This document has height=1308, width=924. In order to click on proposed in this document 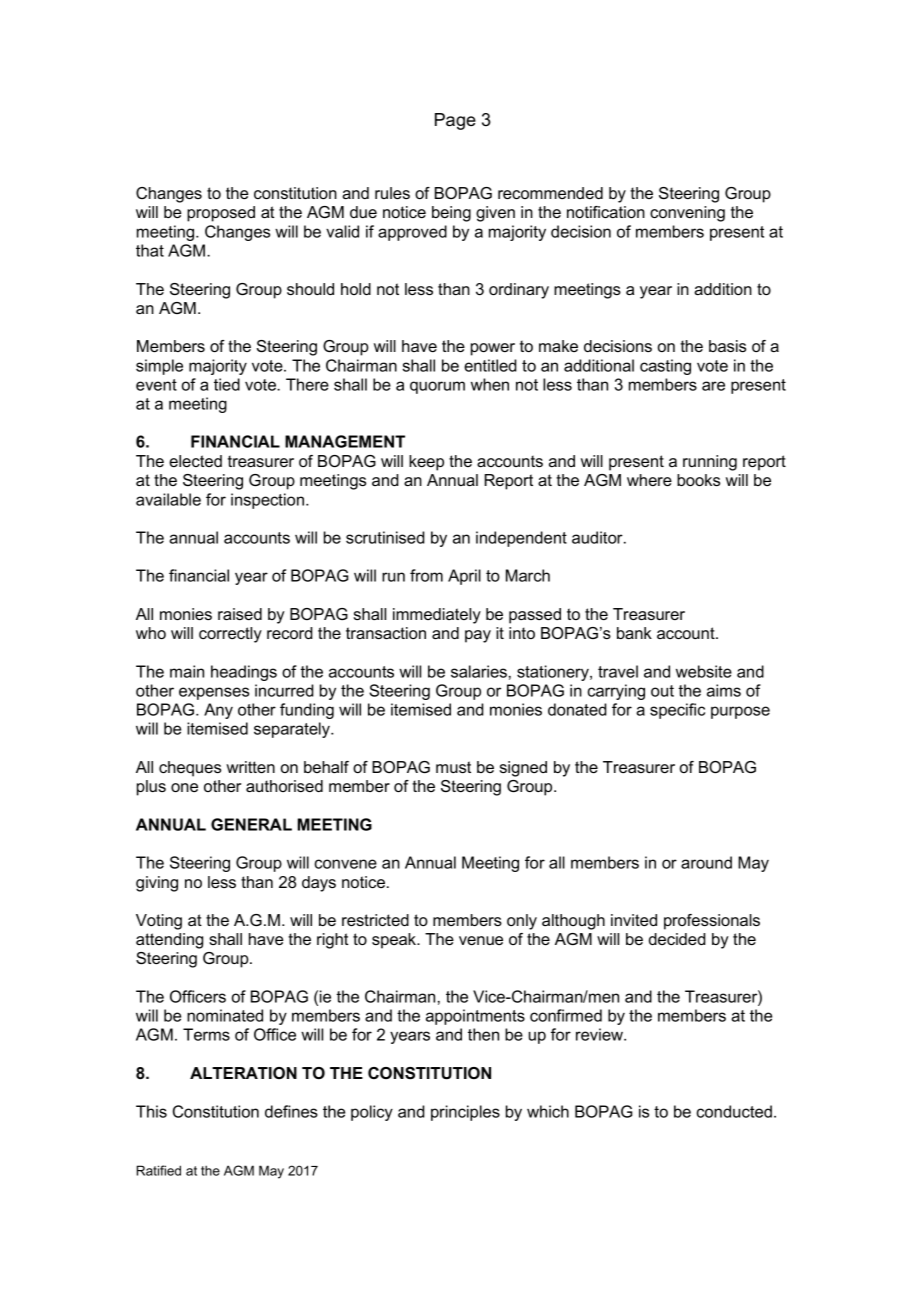, I will do `click(221, 214)`.
